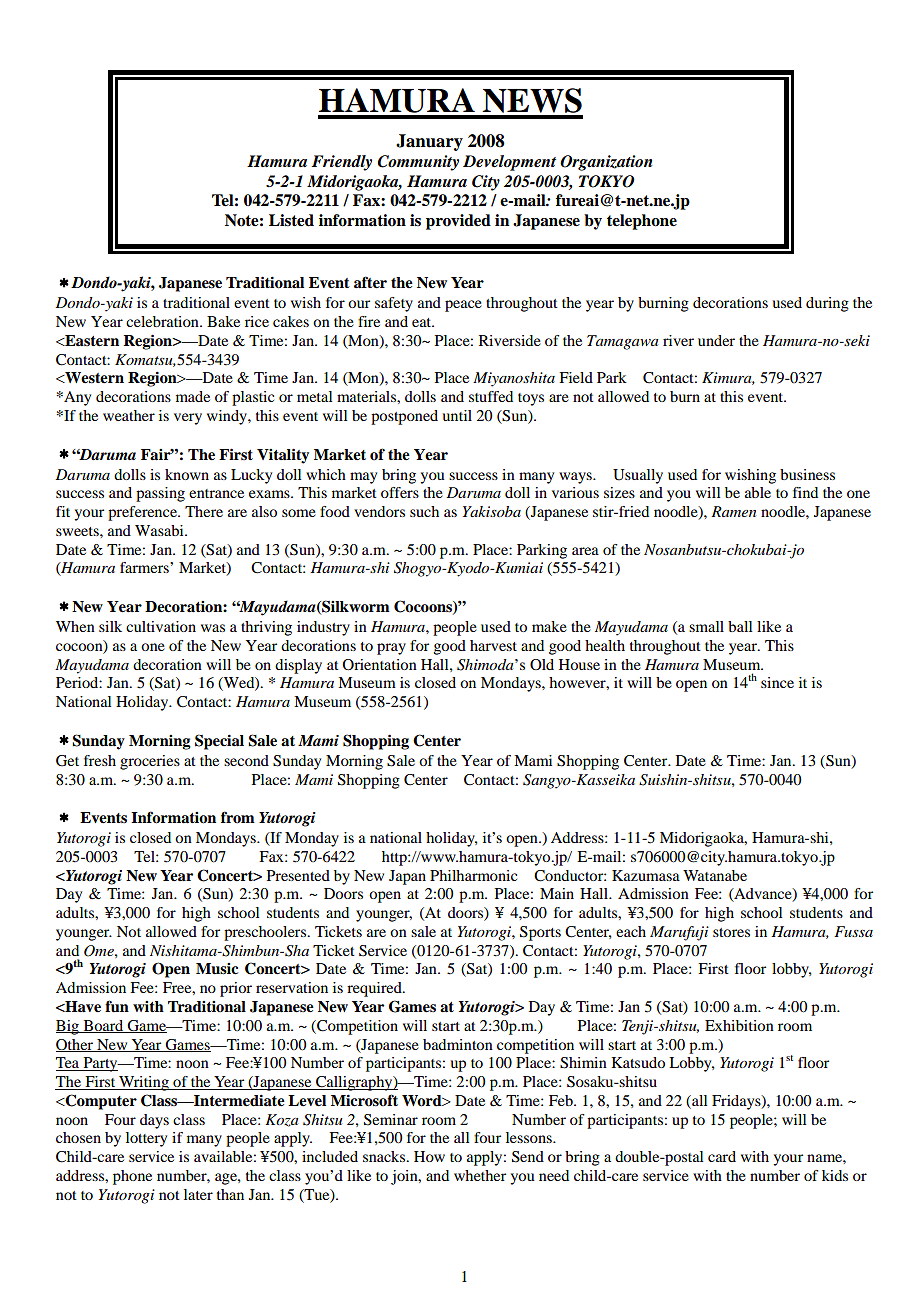 The width and height of the screenshot is (924, 1308). Describe the element at coordinates (418, 163) in the screenshot. I see `Community` at that location.
